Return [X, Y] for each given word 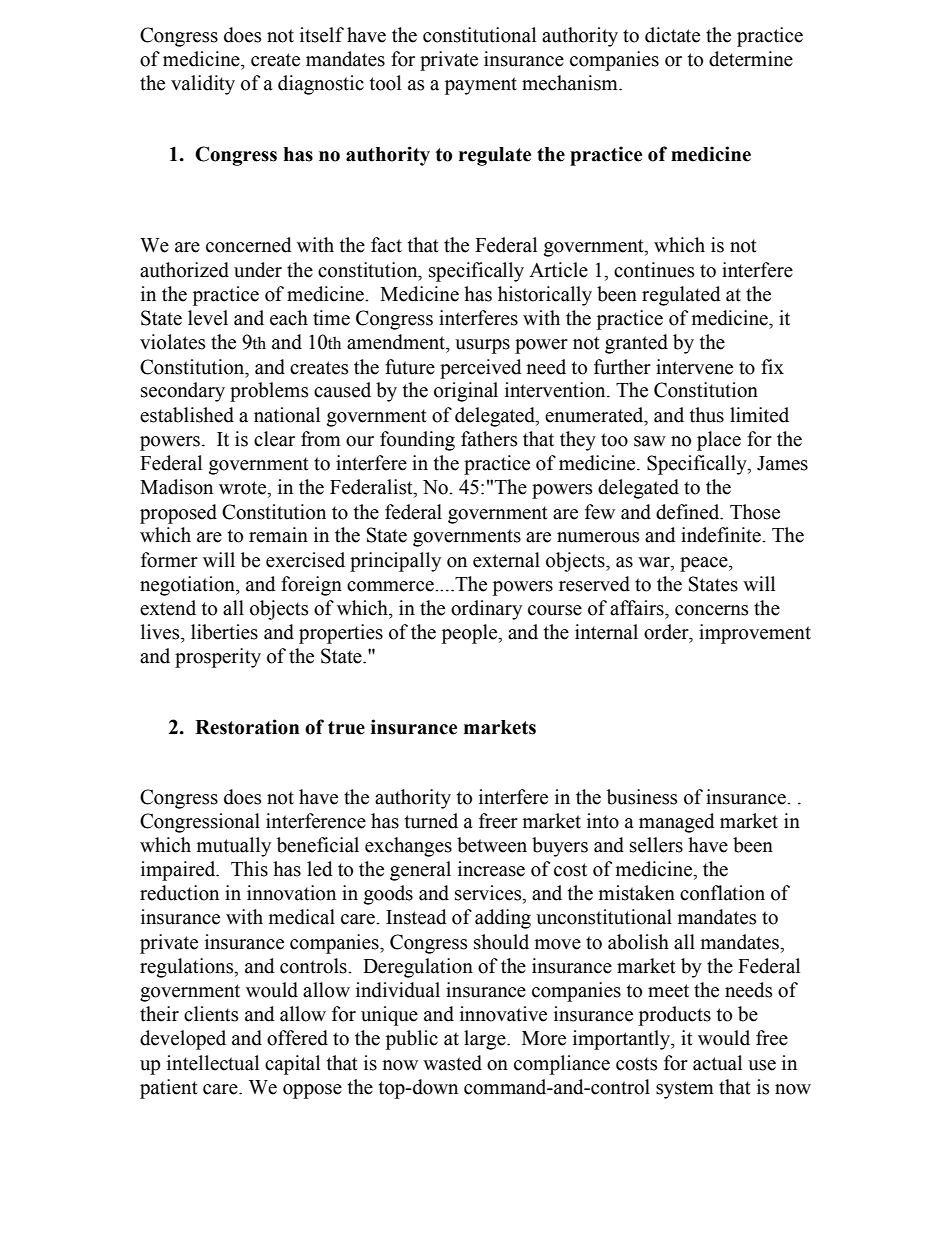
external [506, 560]
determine [751, 59]
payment [481, 86]
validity [203, 85]
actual [717, 1063]
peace [705, 564]
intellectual [213, 1063]
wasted [452, 1063]
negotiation [188, 586]
